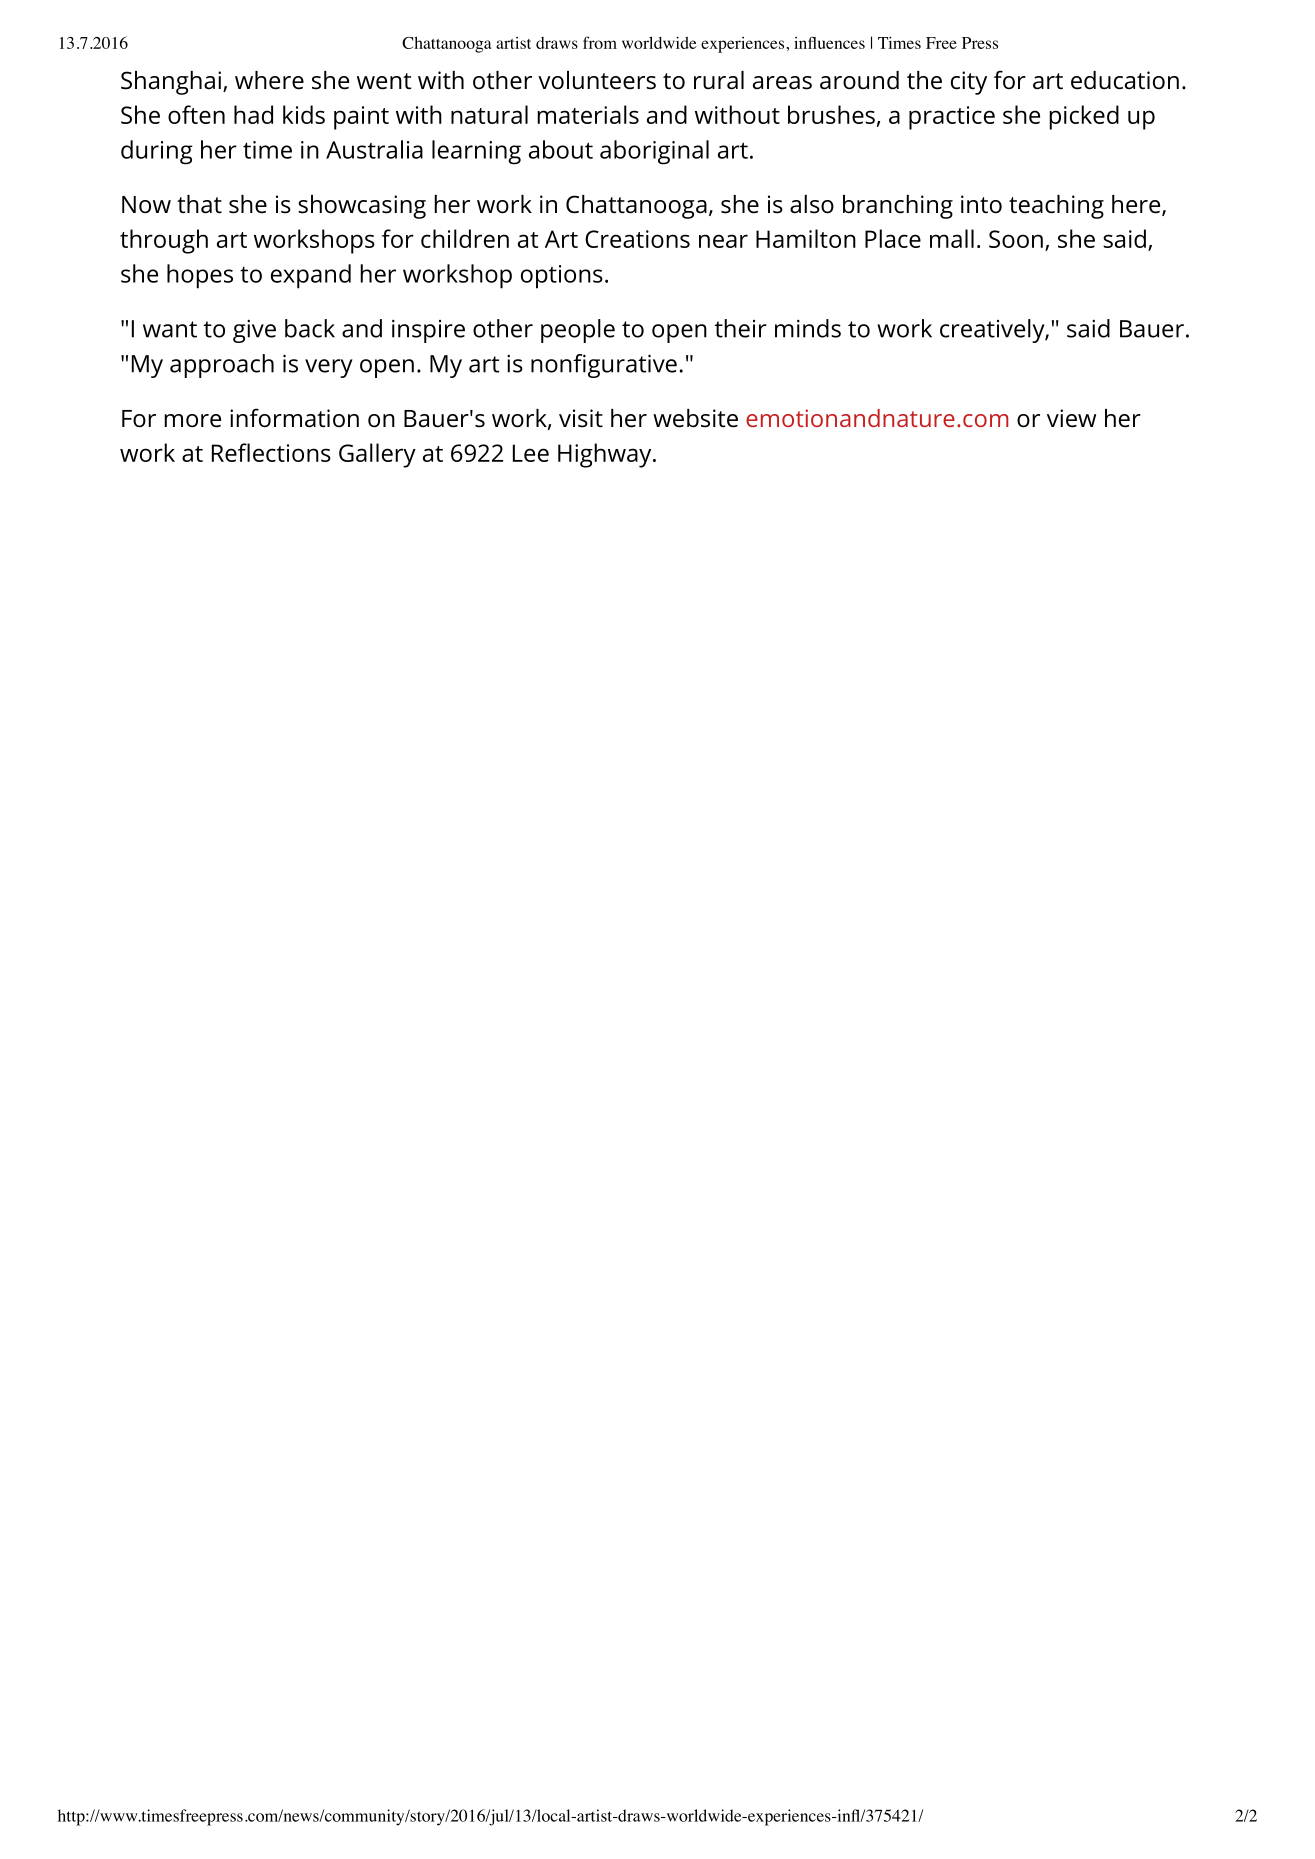 The height and width of the image is (1859, 1315). I want to click on information, so click(294, 418).
